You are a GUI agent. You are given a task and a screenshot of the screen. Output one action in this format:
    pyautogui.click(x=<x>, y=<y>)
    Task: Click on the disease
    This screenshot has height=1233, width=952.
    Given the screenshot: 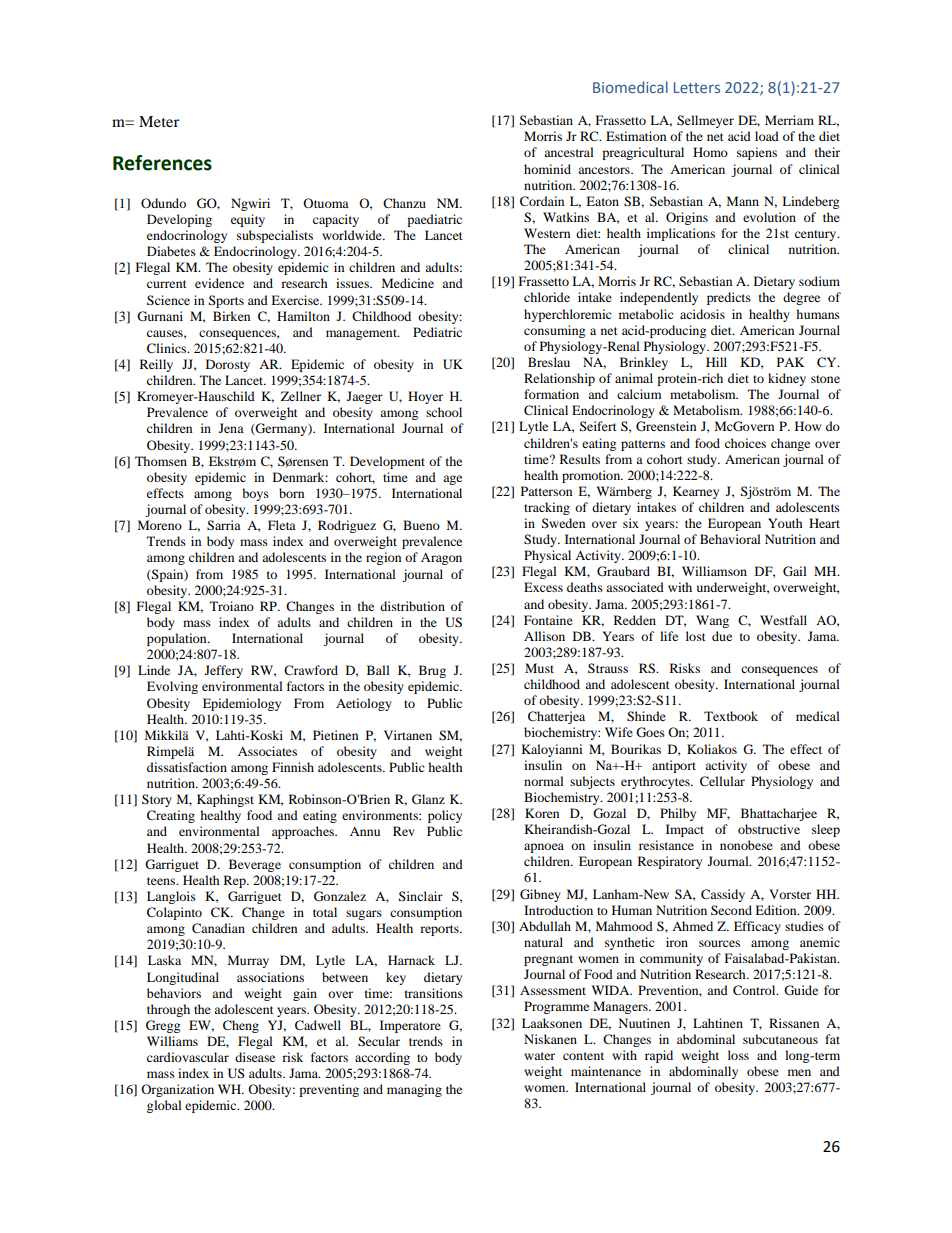 What is the action you would take?
    pyautogui.click(x=255, y=1057)
